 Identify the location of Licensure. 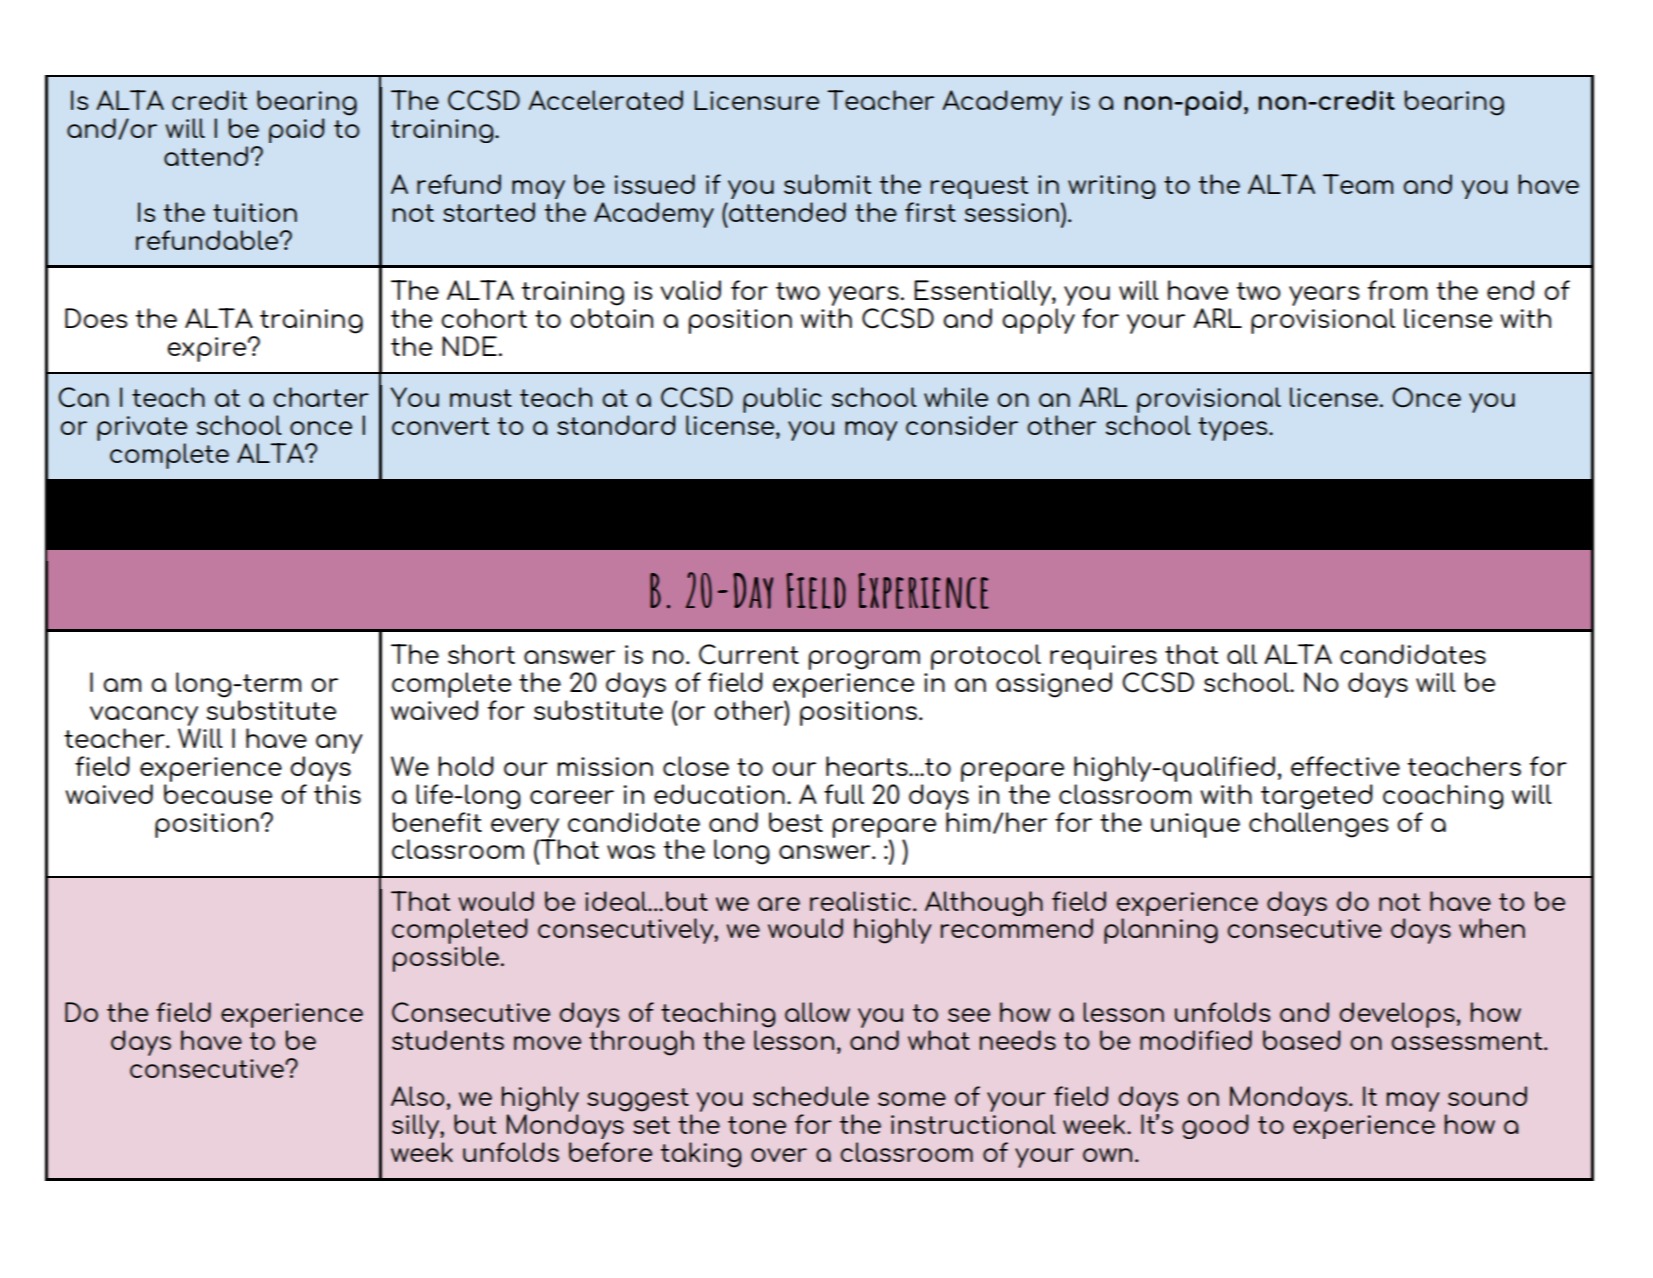
(756, 100).
